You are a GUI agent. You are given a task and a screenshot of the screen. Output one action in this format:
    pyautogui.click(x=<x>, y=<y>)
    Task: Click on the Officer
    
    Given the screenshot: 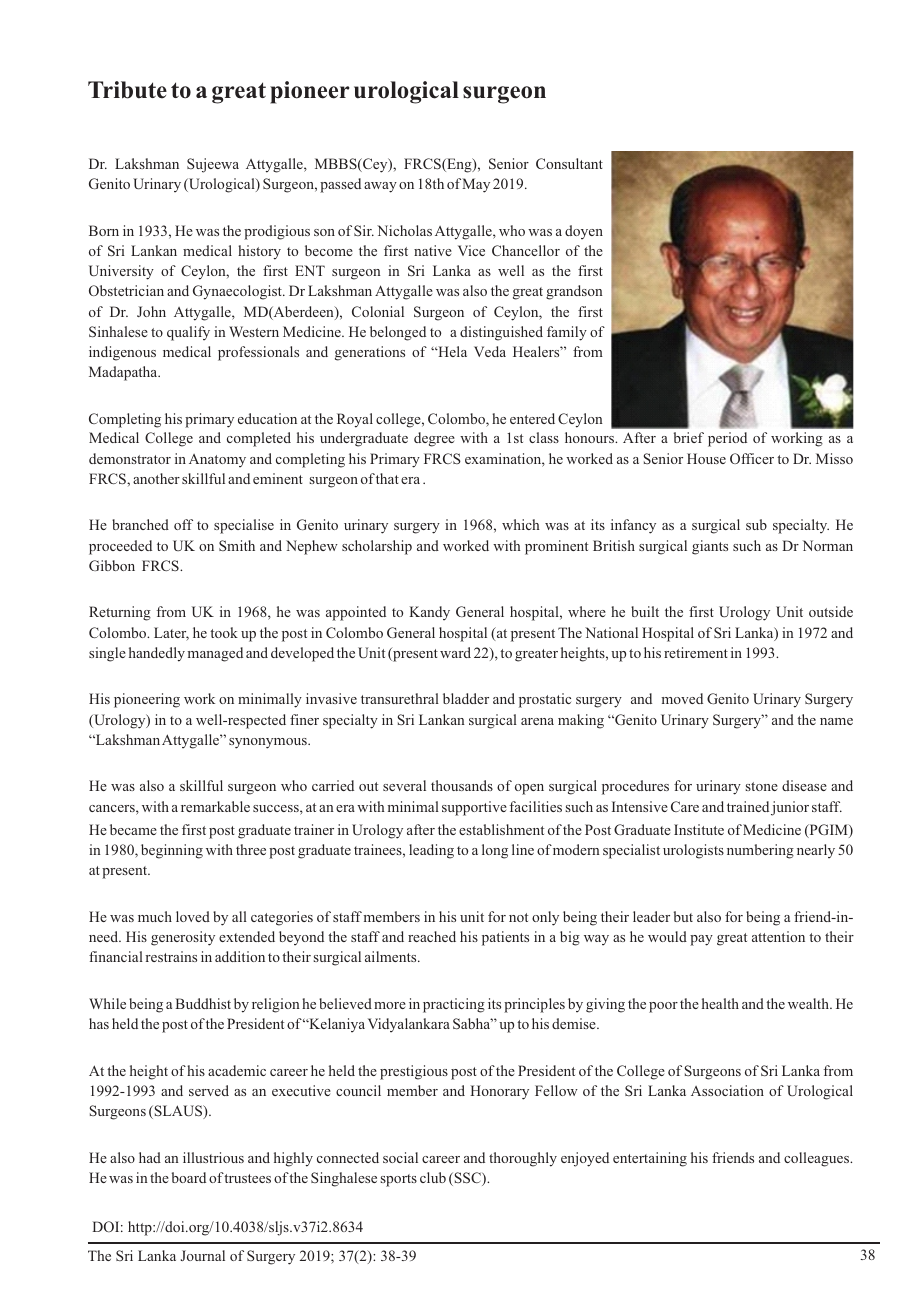 What is the action you would take?
    pyautogui.click(x=752, y=458)
